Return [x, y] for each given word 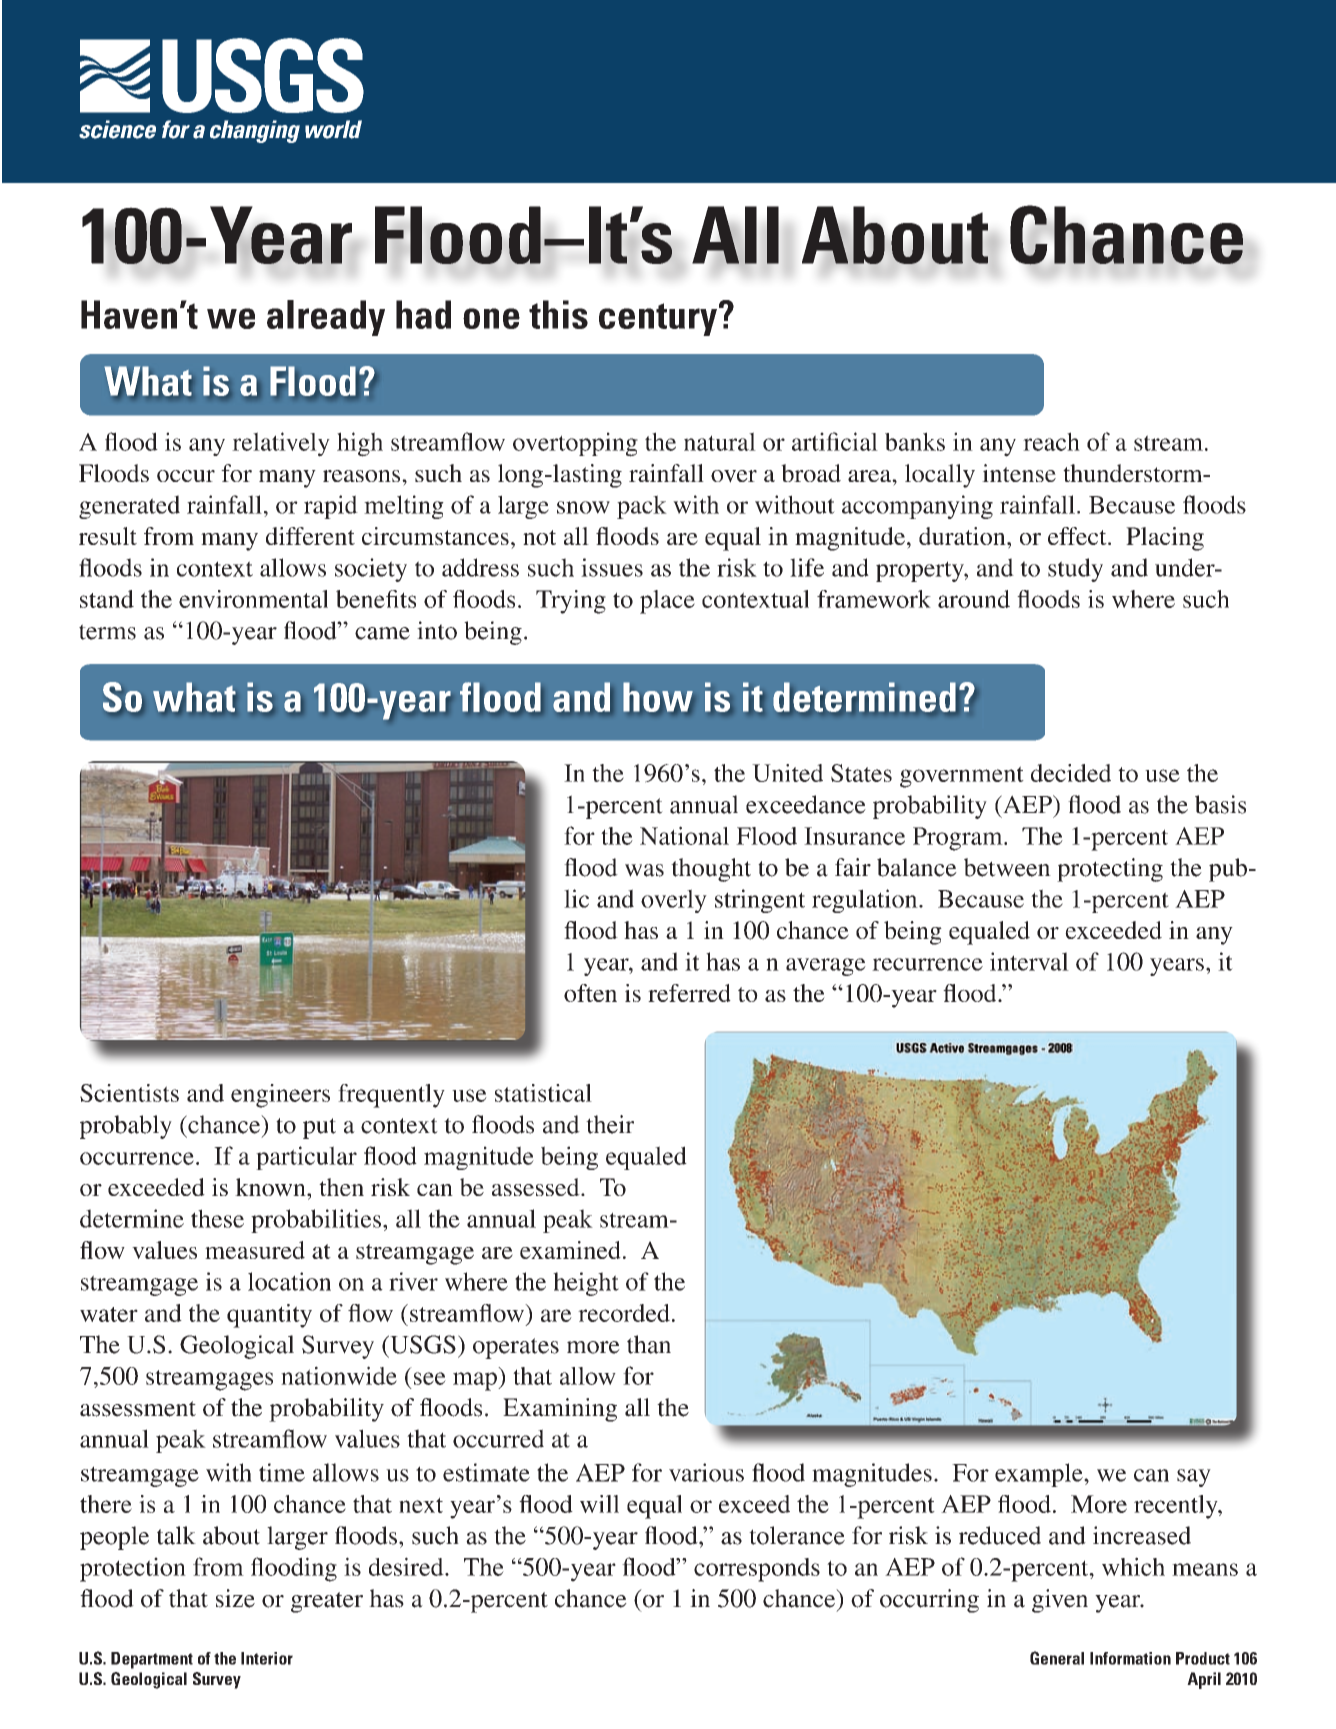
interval [1029, 961]
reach [1051, 441]
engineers [280, 1096]
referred [689, 993]
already [326, 318]
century [659, 319]
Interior [267, 1658]
